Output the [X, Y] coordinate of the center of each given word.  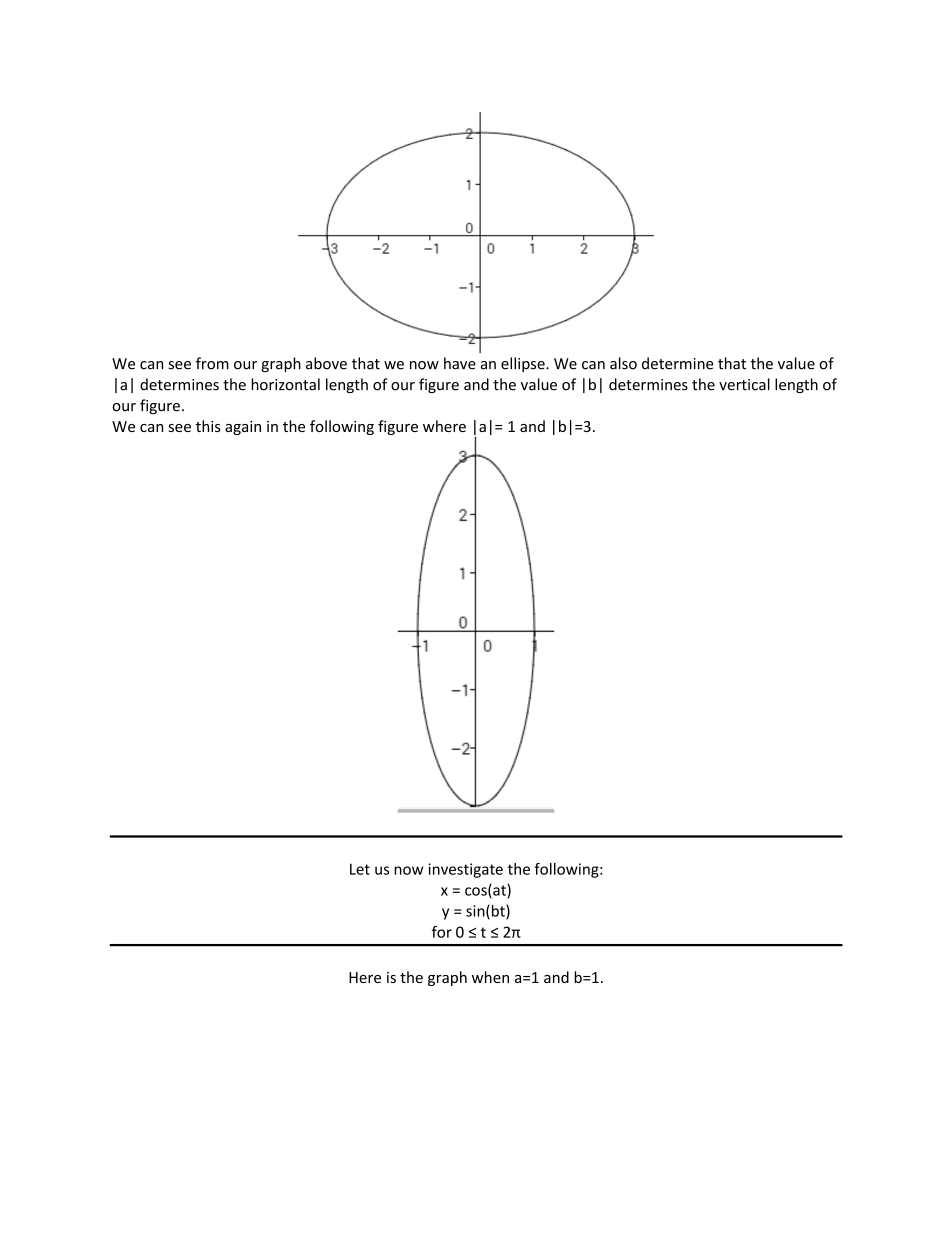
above [326, 363]
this [208, 426]
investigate [465, 870]
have [460, 363]
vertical [744, 384]
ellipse [524, 364]
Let [360, 869]
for [442, 932]
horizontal [285, 384]
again [243, 428]
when [490, 977]
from [212, 363]
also [623, 363]
